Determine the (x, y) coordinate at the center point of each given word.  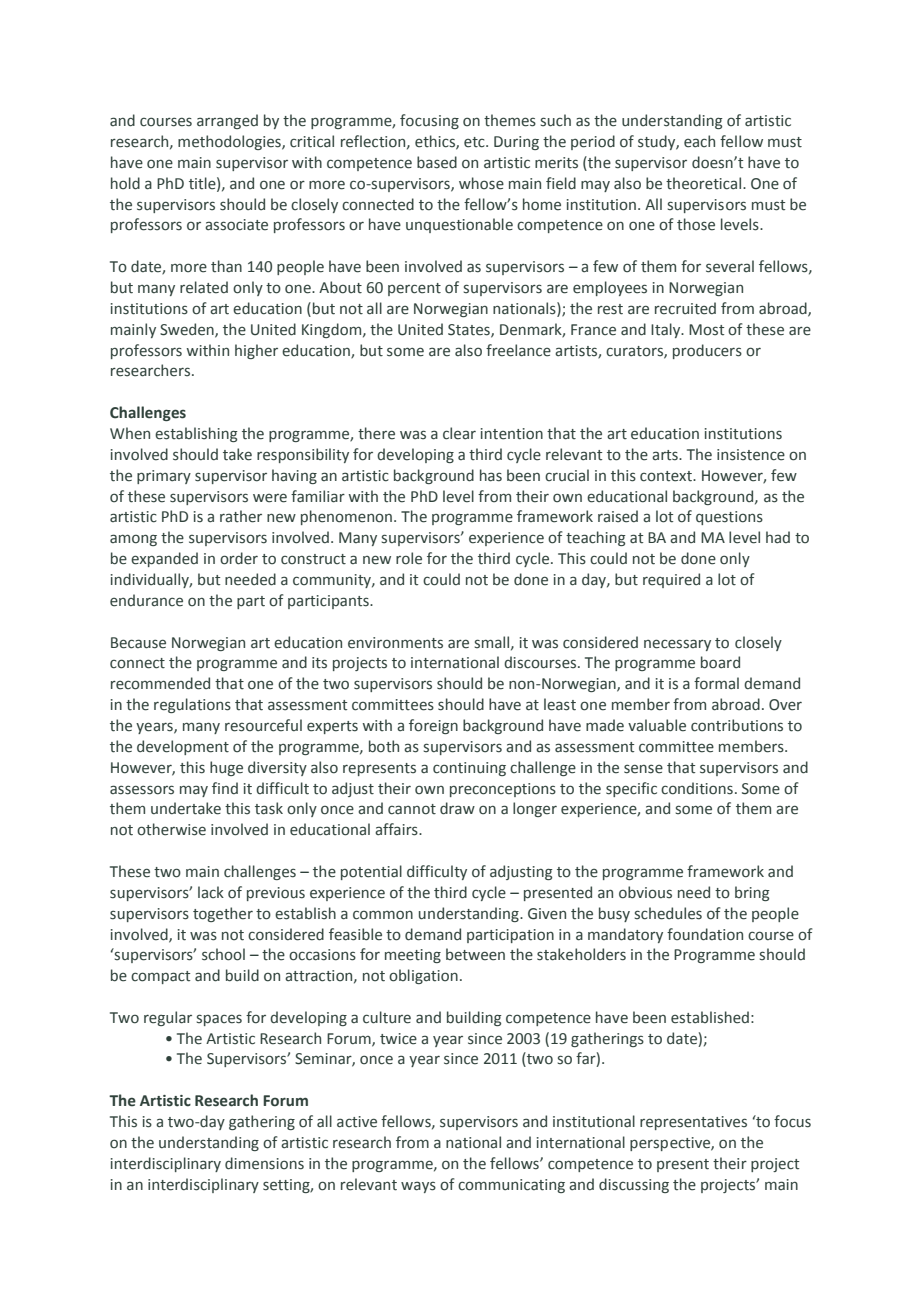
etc (475, 142)
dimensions (264, 1163)
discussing (634, 1185)
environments (395, 643)
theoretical (705, 183)
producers (707, 351)
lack (211, 892)
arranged (227, 121)
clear (459, 433)
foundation (705, 934)
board (720, 662)
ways (418, 1187)
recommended (160, 683)
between (475, 954)
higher (256, 351)
